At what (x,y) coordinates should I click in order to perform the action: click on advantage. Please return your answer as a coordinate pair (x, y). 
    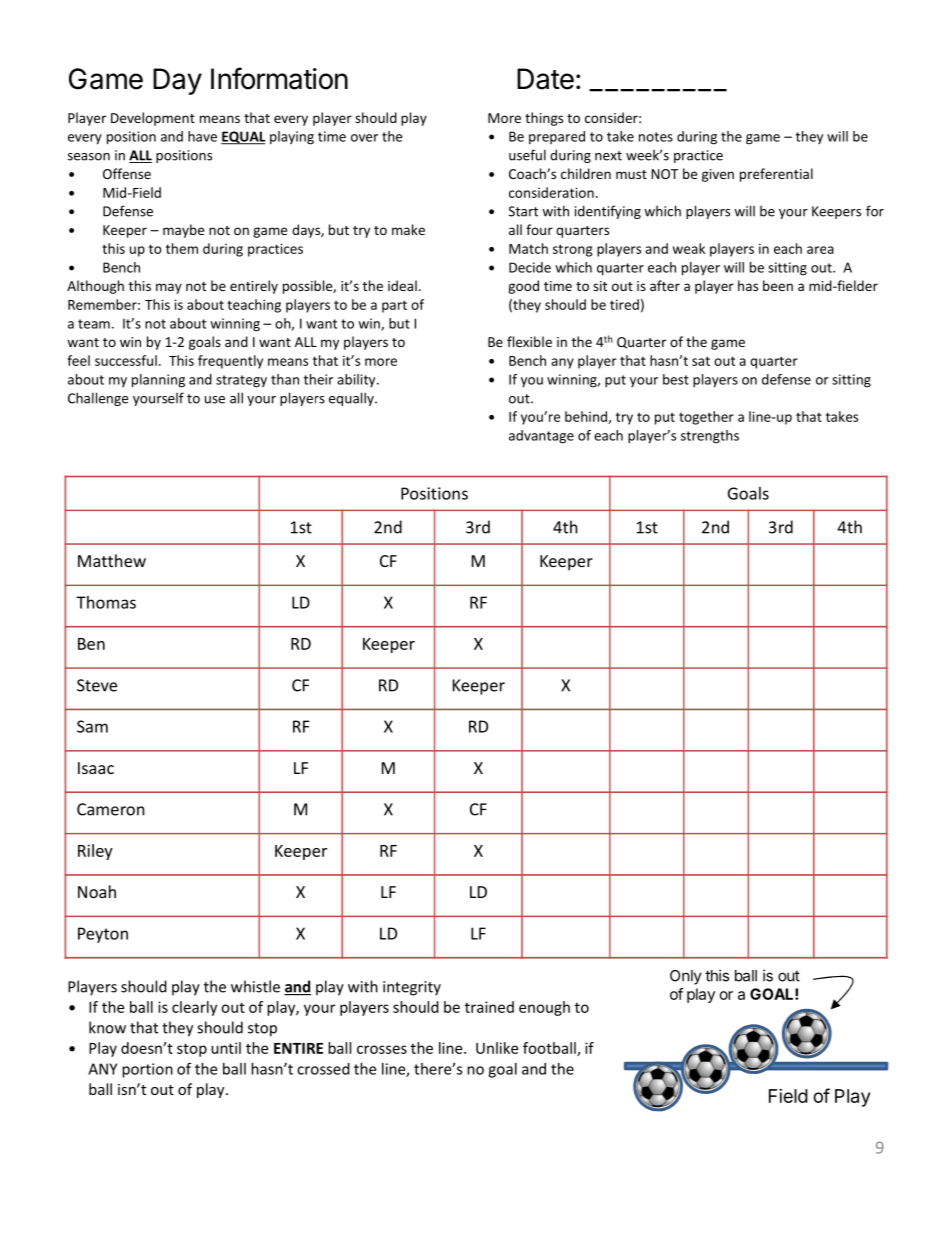
    Looking at the image, I should click on (541, 437).
